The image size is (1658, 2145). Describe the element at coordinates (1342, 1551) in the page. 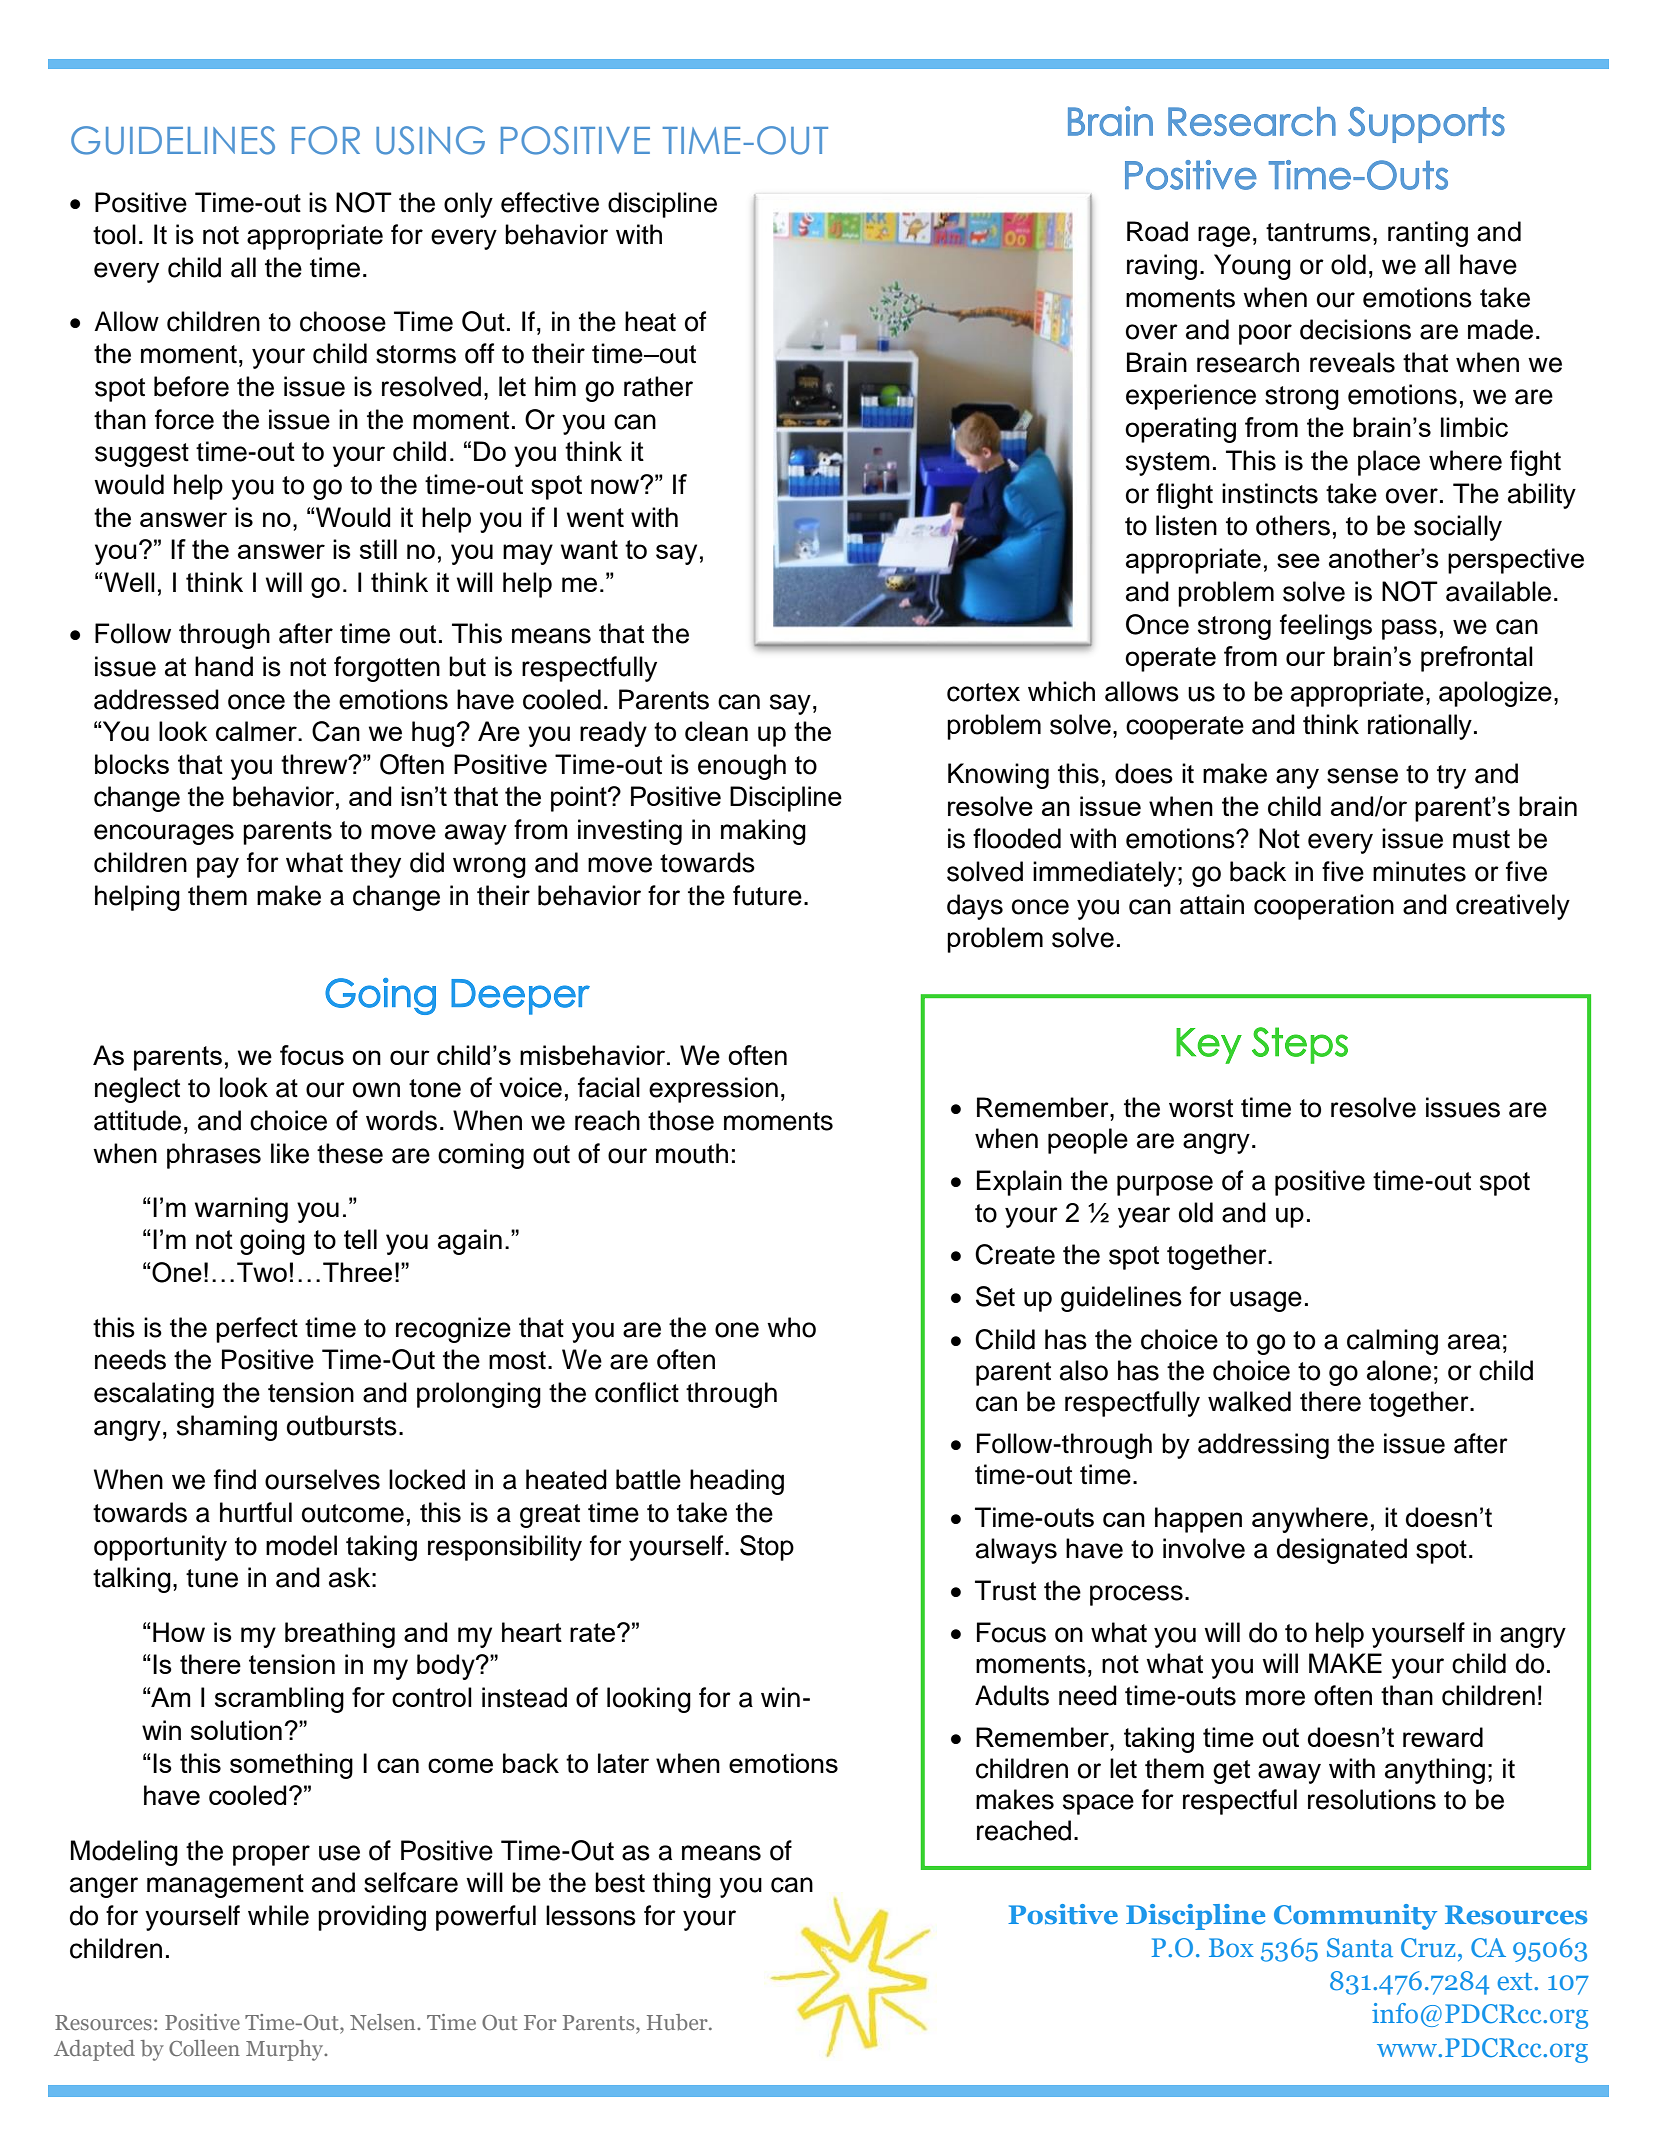

I see `designated` at that location.
